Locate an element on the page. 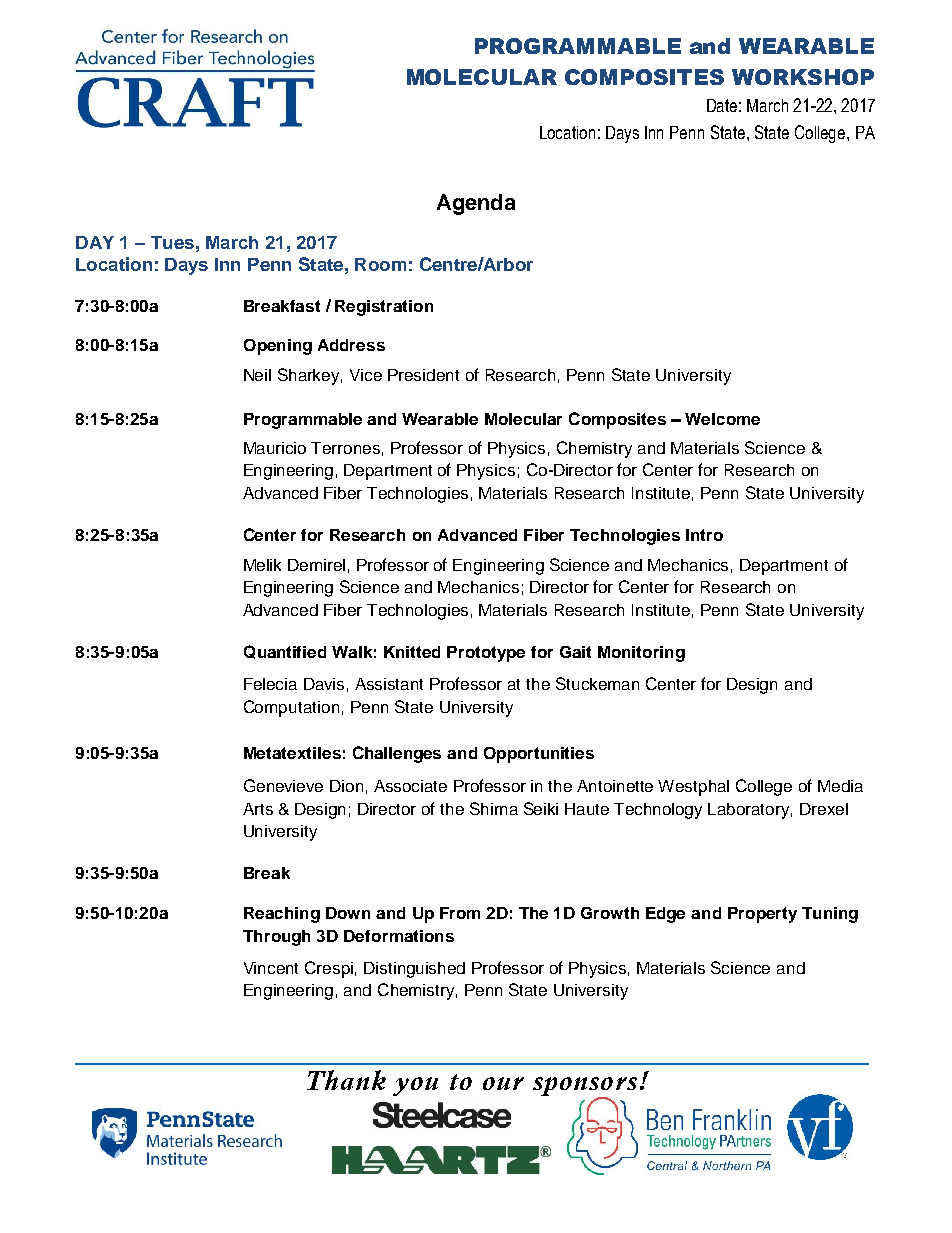 The height and width of the document is (1233, 952). Intro is located at coordinates (704, 535).
